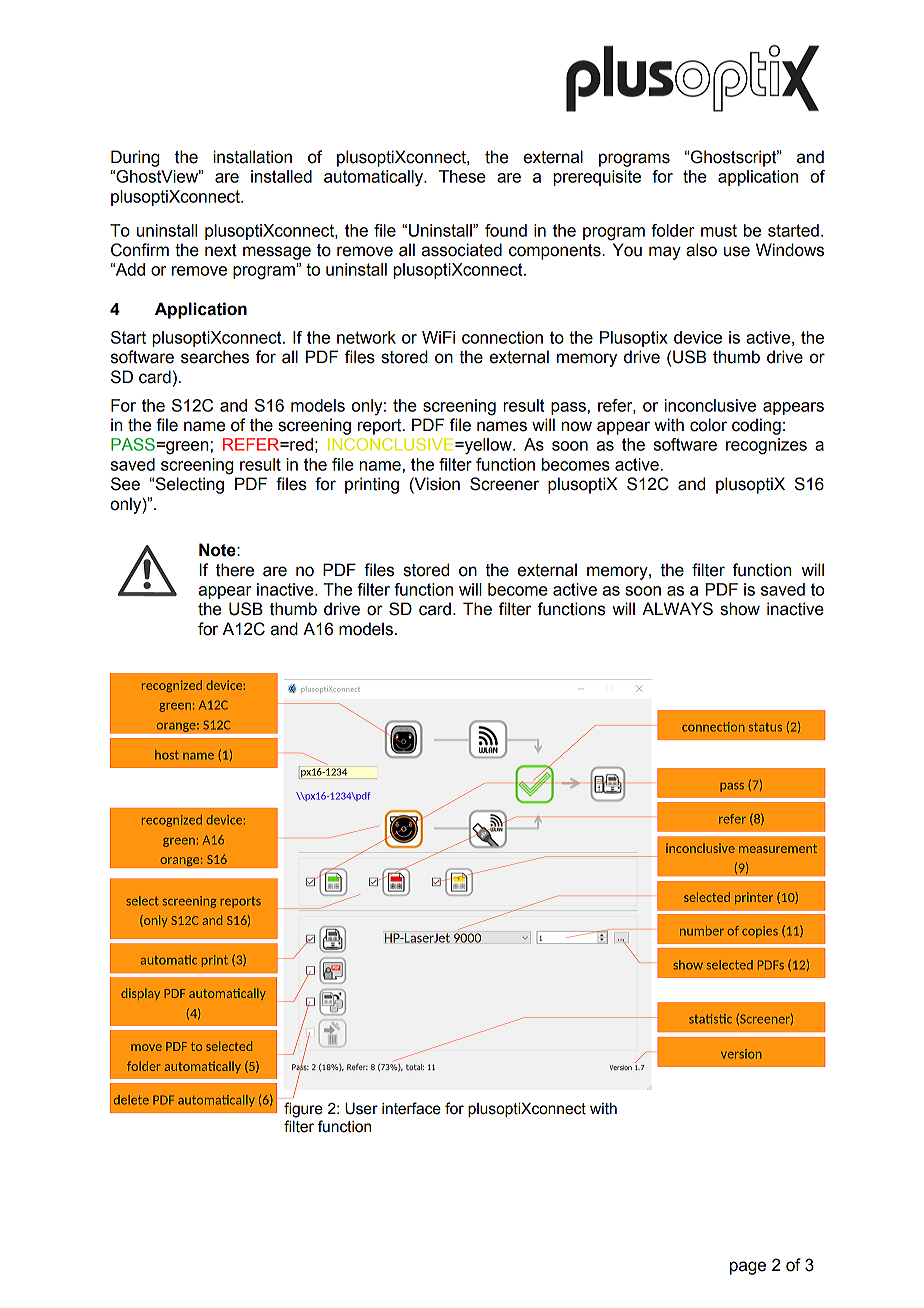  Describe the element at coordinates (140, 994) in the page. I see `display` at that location.
